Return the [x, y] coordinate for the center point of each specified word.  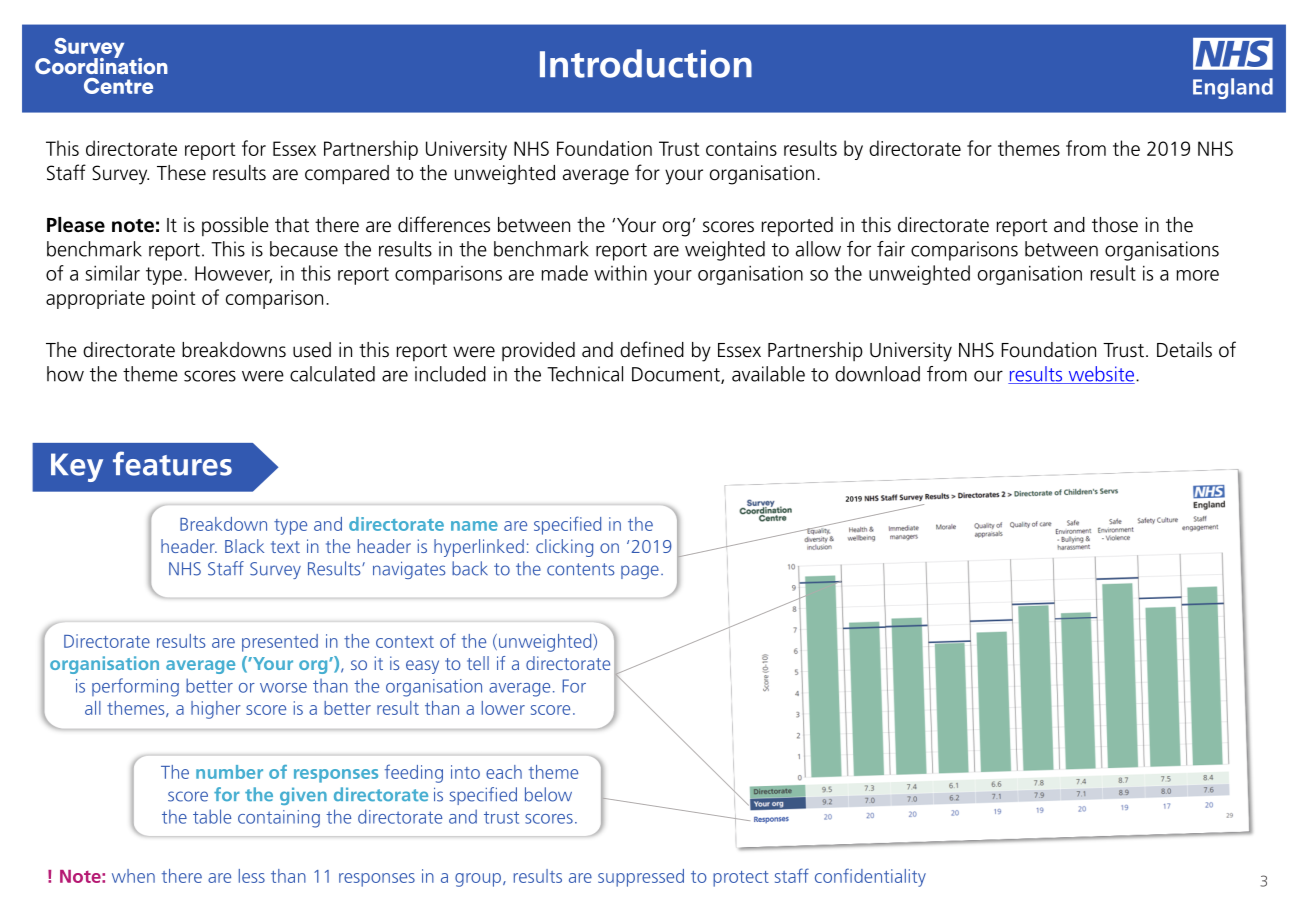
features [172, 463]
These [181, 173]
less [252, 876]
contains [741, 148]
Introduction [646, 63]
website [1100, 375]
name [474, 526]
